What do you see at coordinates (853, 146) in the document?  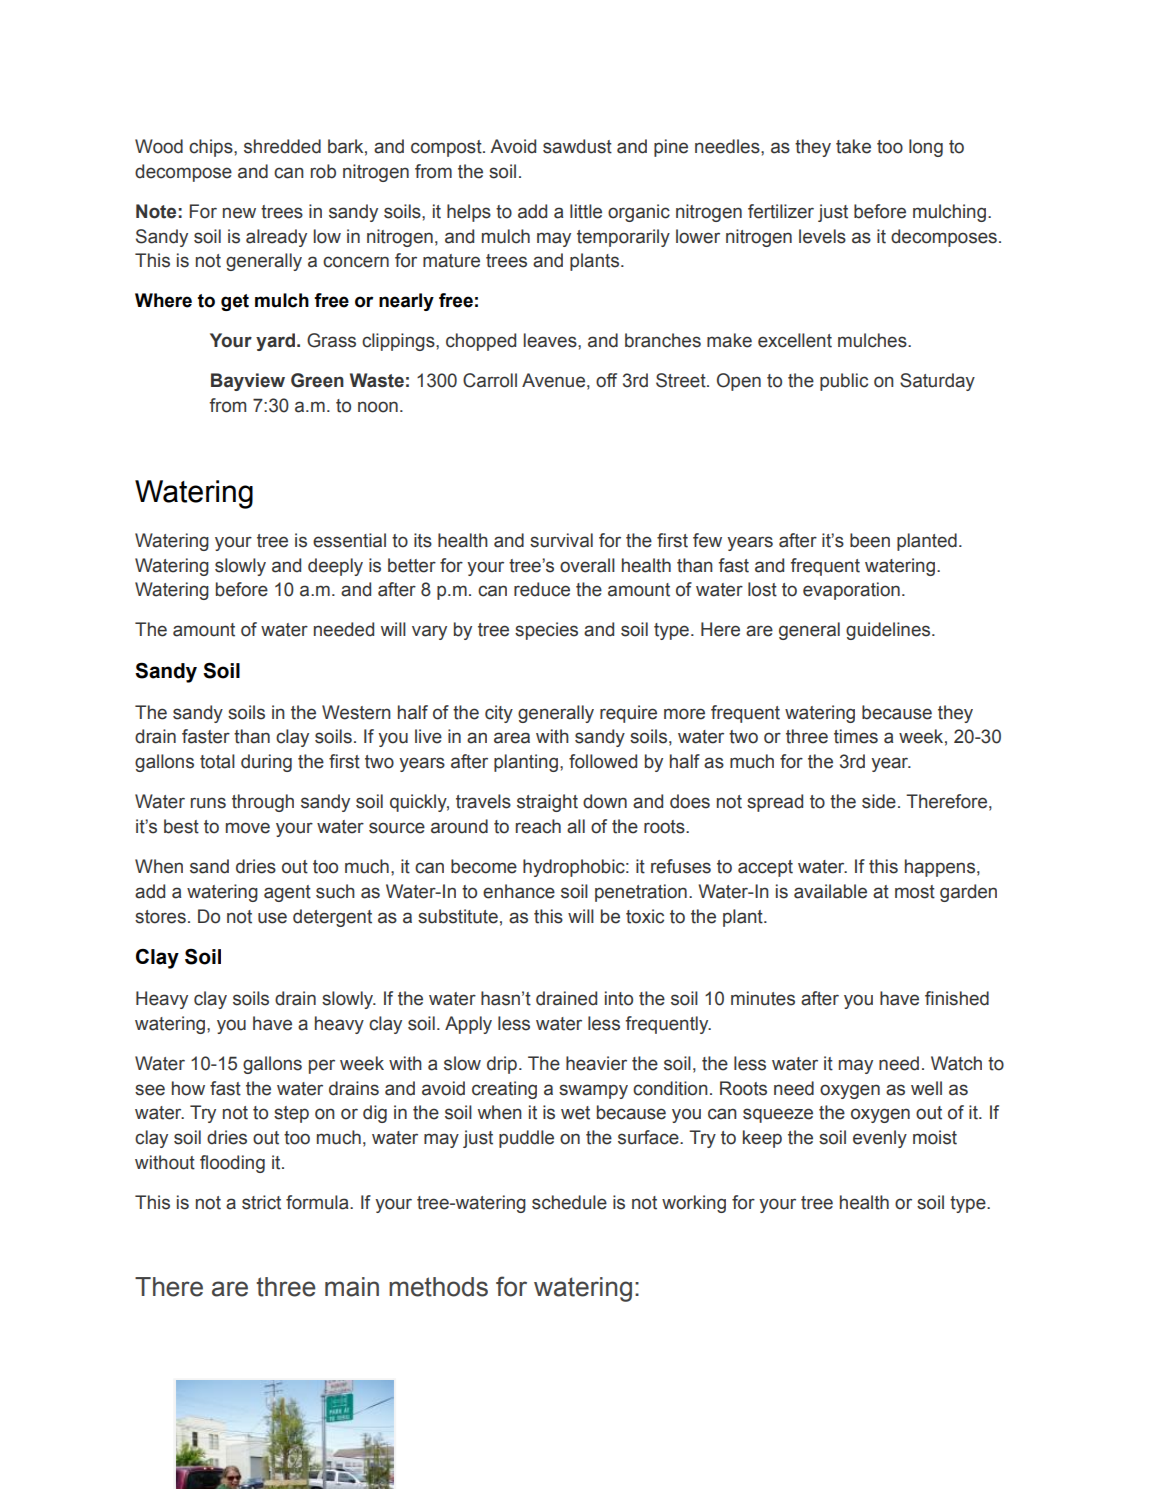 I see `take` at bounding box center [853, 146].
